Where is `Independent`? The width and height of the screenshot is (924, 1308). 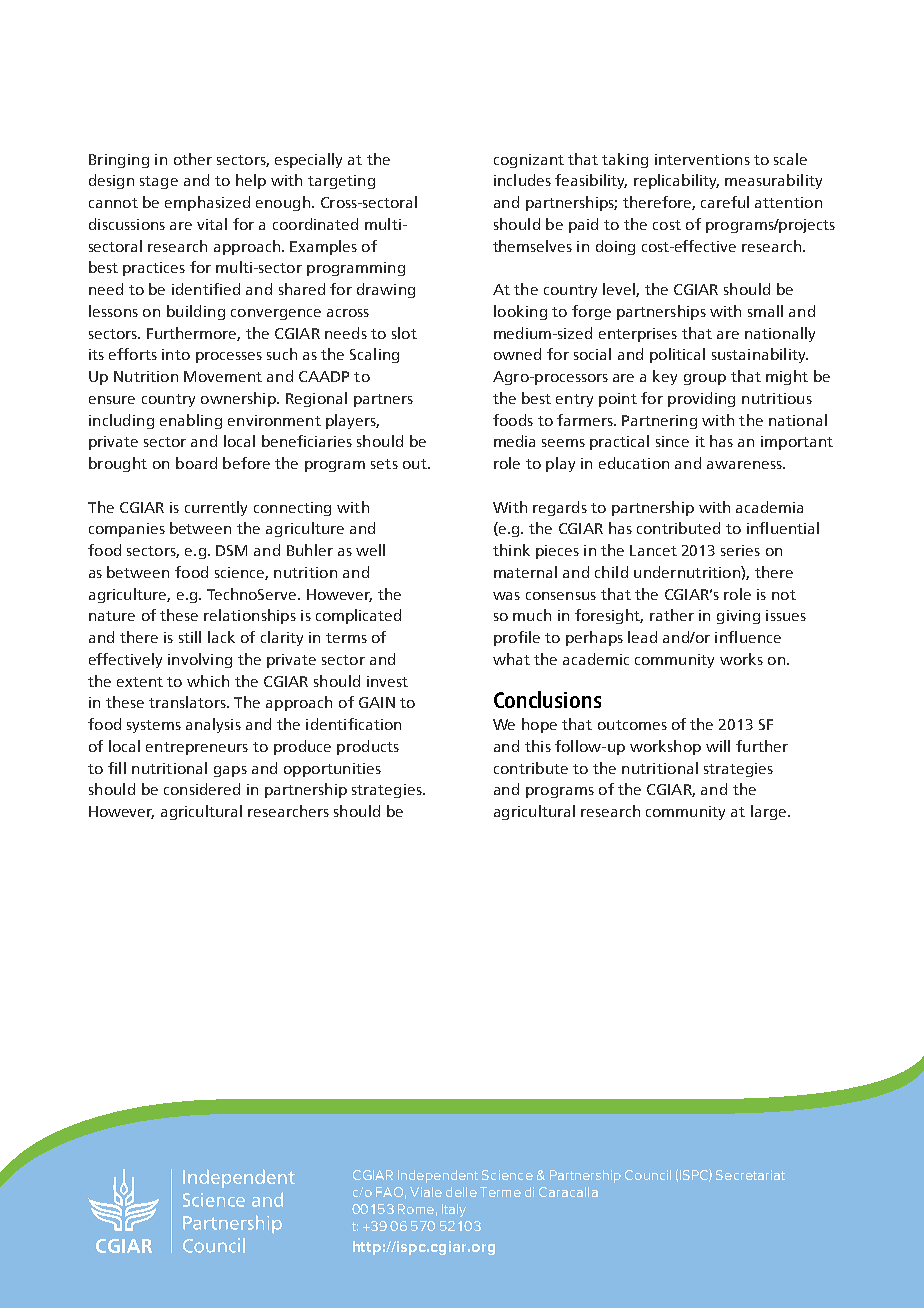
Independent is located at coordinates (438, 1176).
